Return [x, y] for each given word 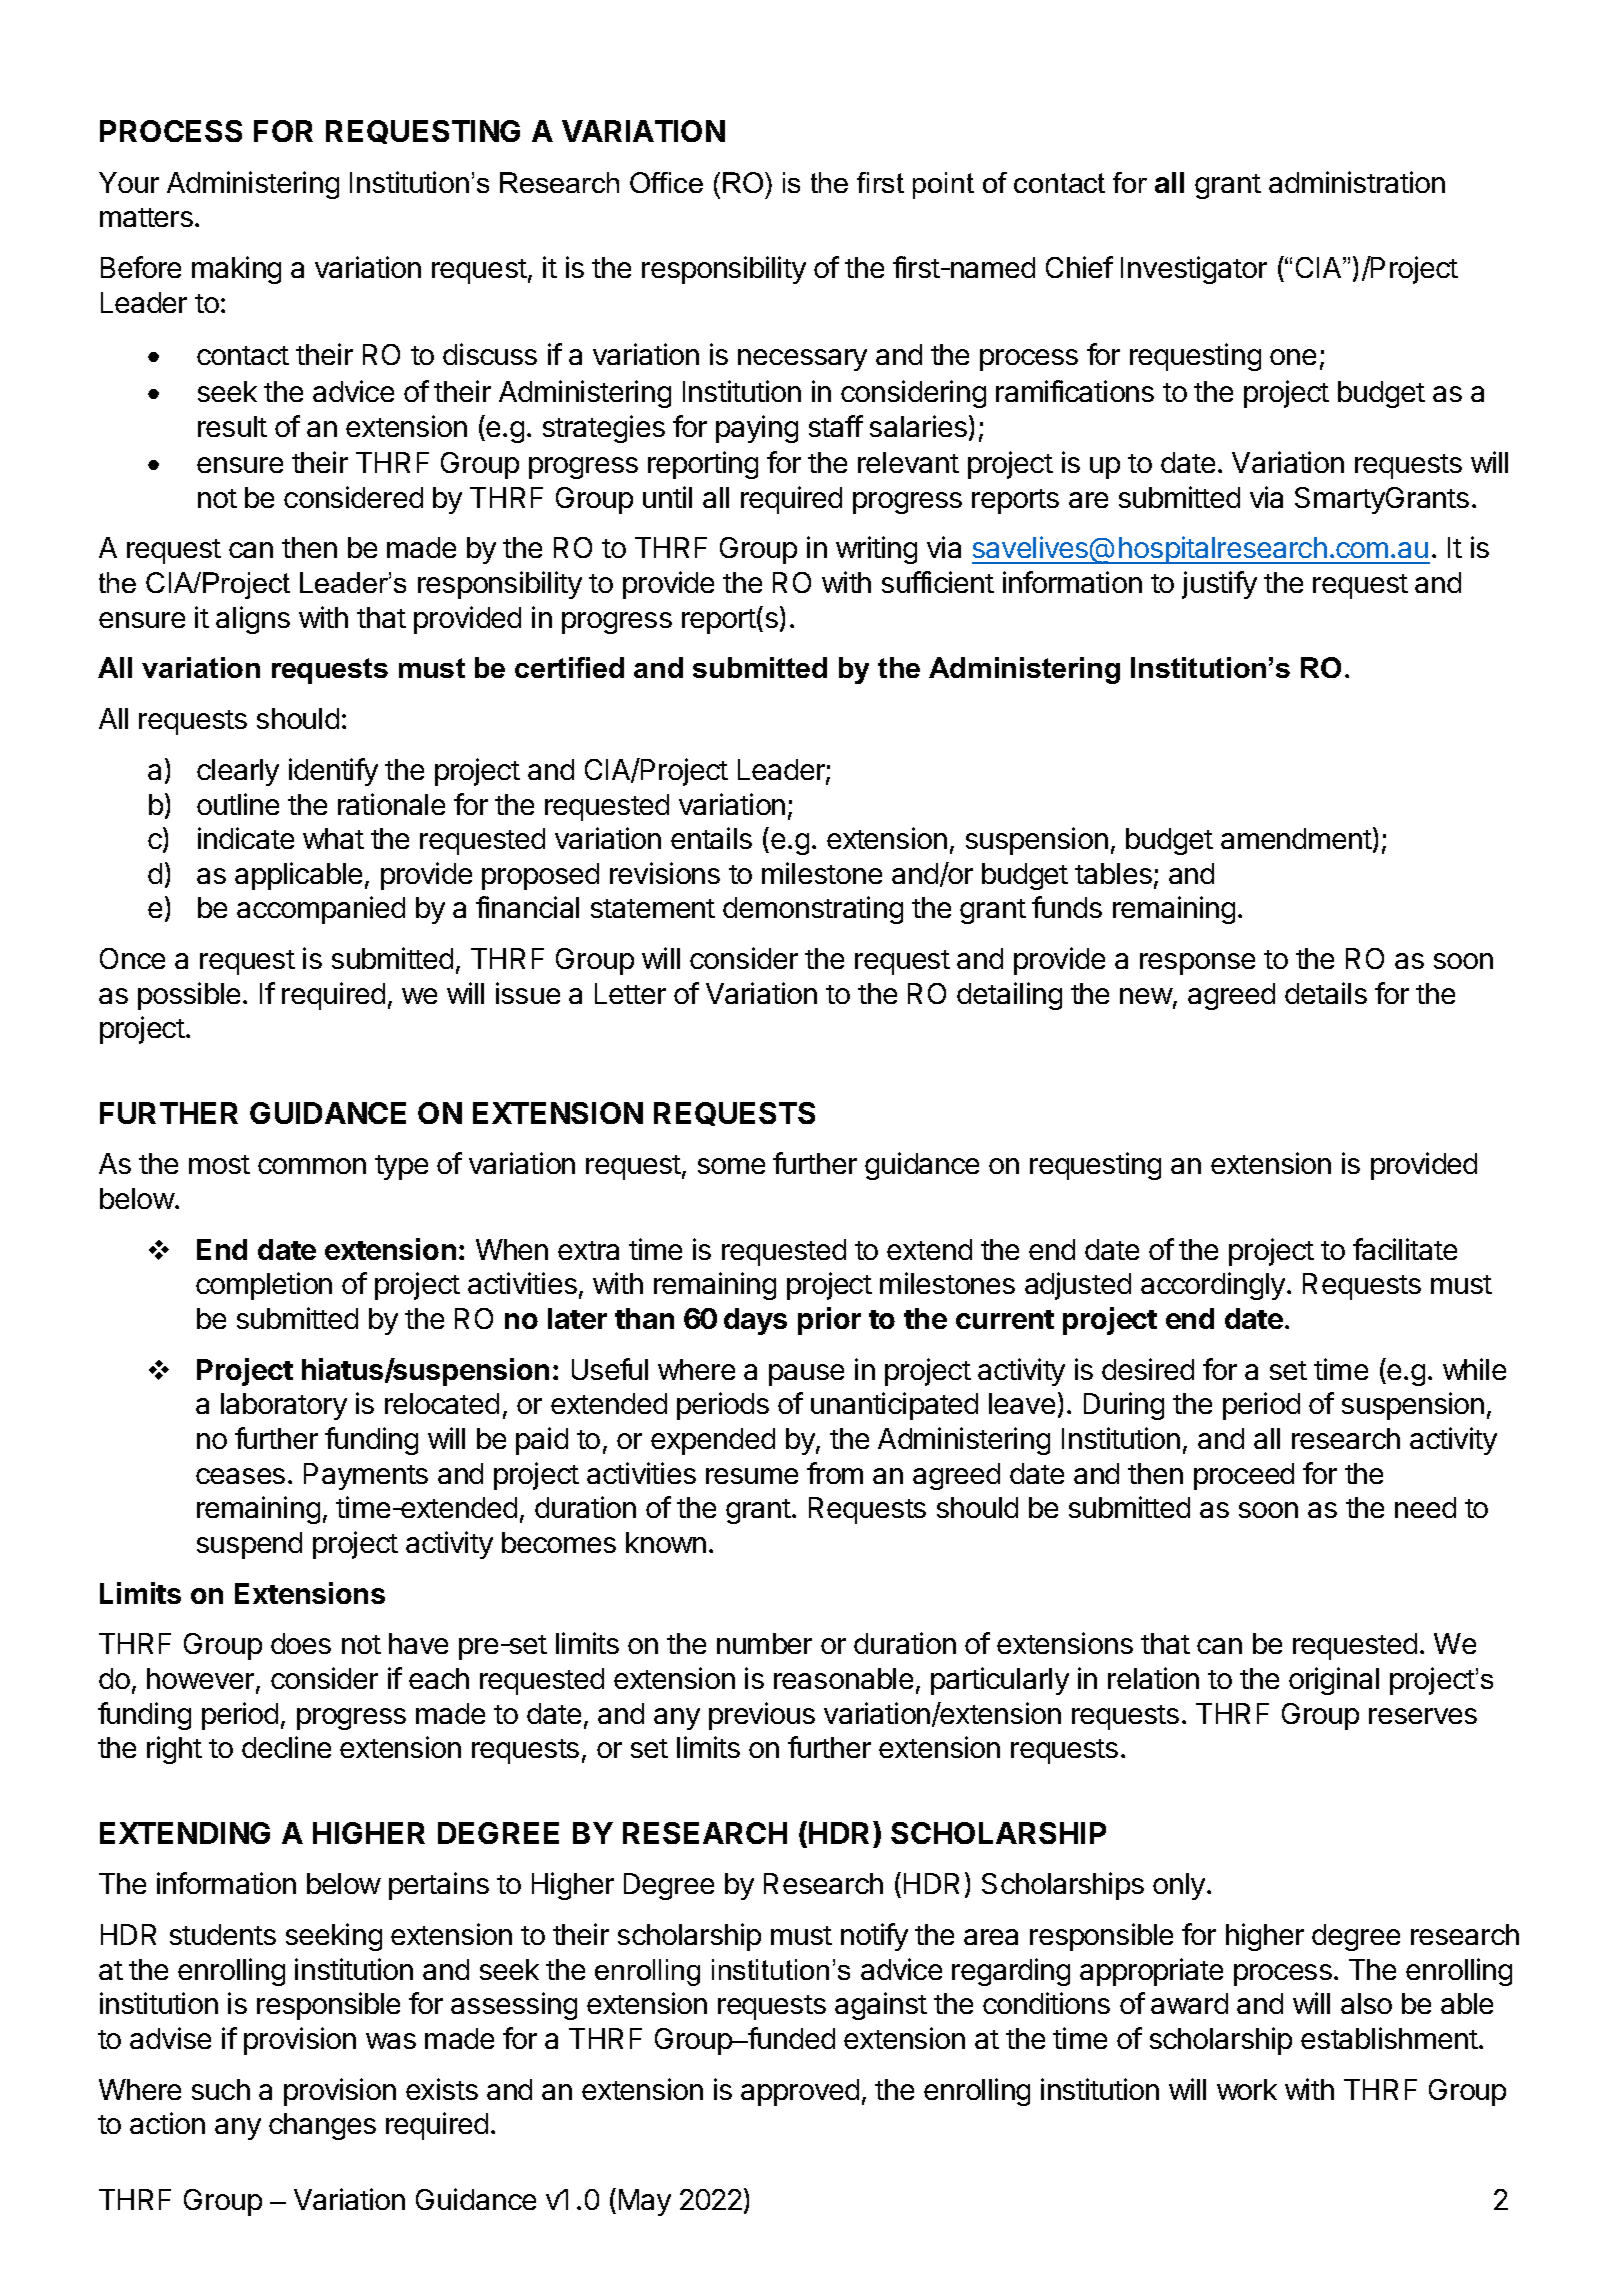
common [312, 1166]
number [764, 1643]
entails [711, 838]
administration [1357, 182]
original [1334, 1681]
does [301, 1643]
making [236, 270]
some [731, 1166]
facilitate [1405, 1249]
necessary [802, 360]
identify [333, 772]
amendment [1296, 838]
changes [322, 2126]
